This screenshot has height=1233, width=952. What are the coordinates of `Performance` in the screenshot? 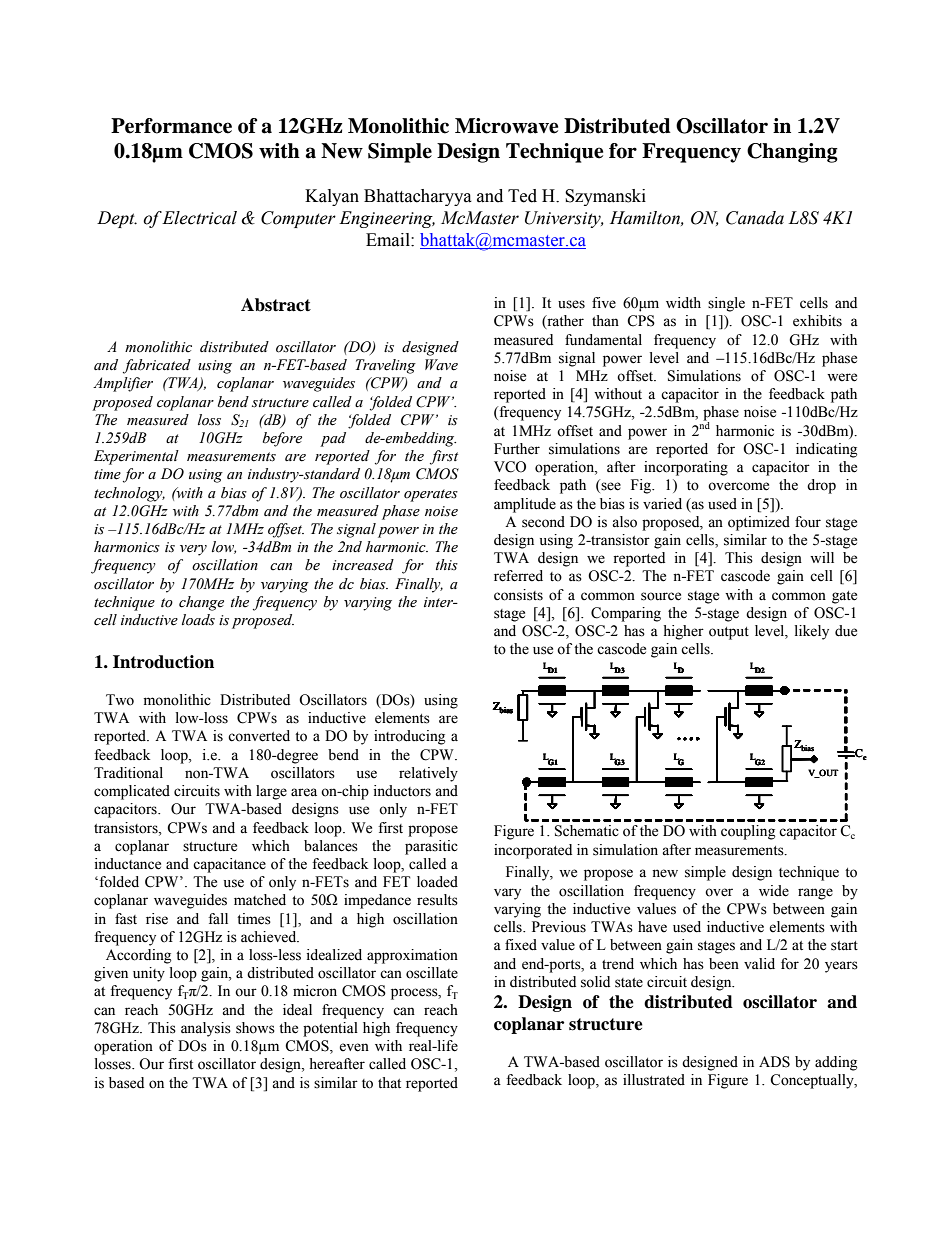 It's located at (171, 126).
